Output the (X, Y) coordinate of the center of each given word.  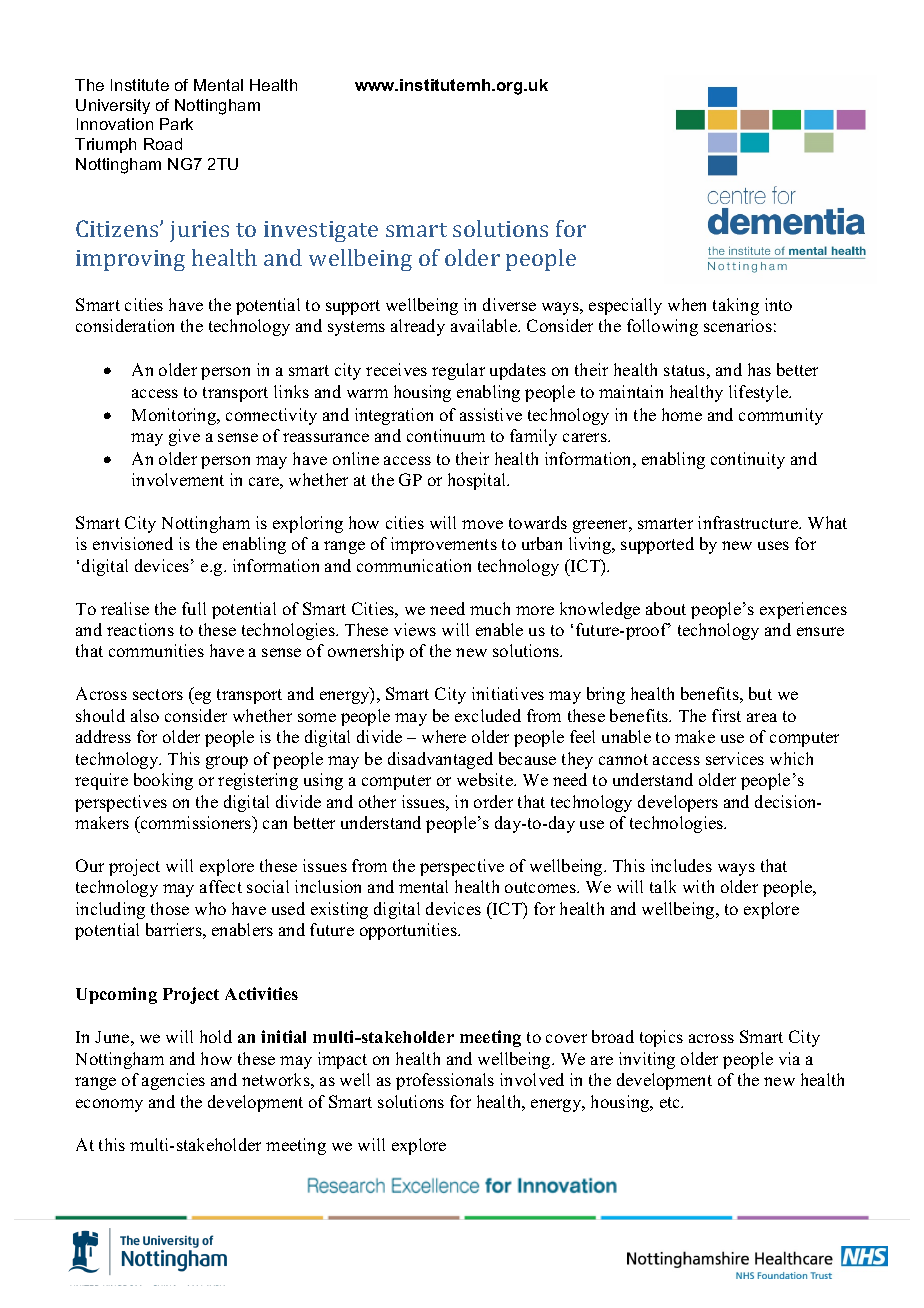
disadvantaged (440, 760)
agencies (173, 1081)
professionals (445, 1081)
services (735, 758)
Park (176, 124)
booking (163, 781)
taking (736, 306)
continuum (446, 435)
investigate (321, 231)
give (184, 437)
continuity (748, 460)
